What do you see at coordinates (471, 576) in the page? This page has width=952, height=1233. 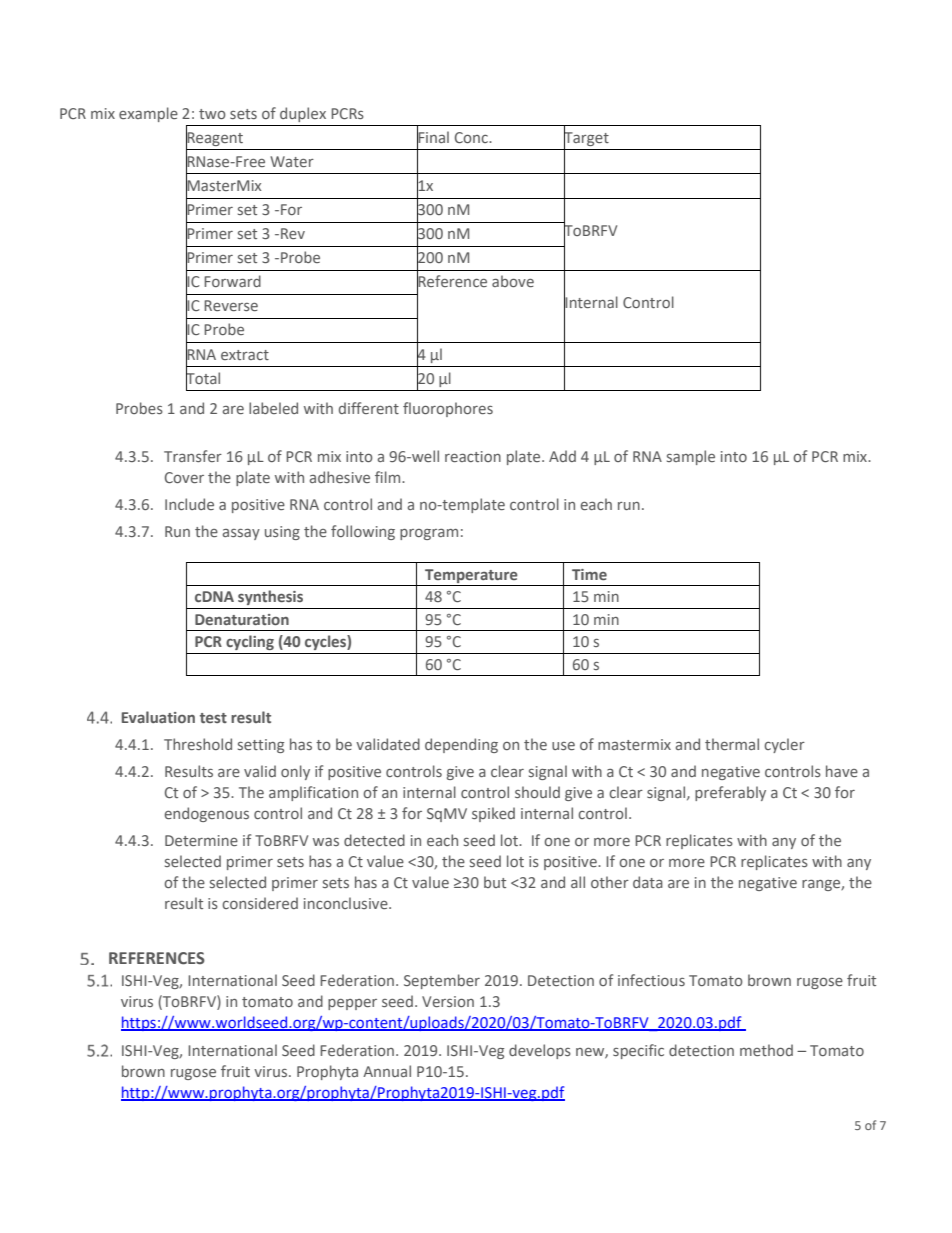 I see `Temperature` at bounding box center [471, 576].
